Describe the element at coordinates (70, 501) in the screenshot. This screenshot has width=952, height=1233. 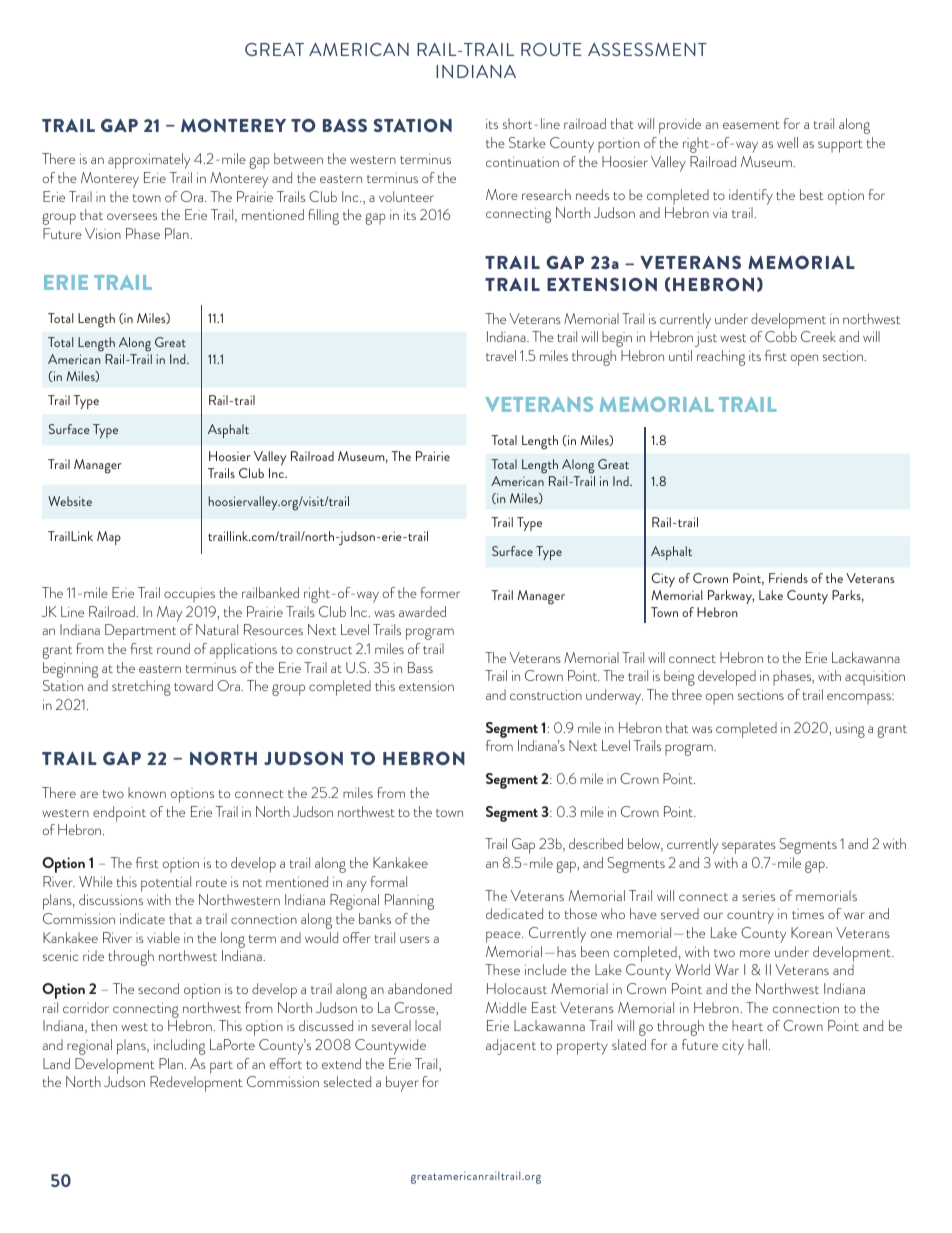
I see `Website` at that location.
